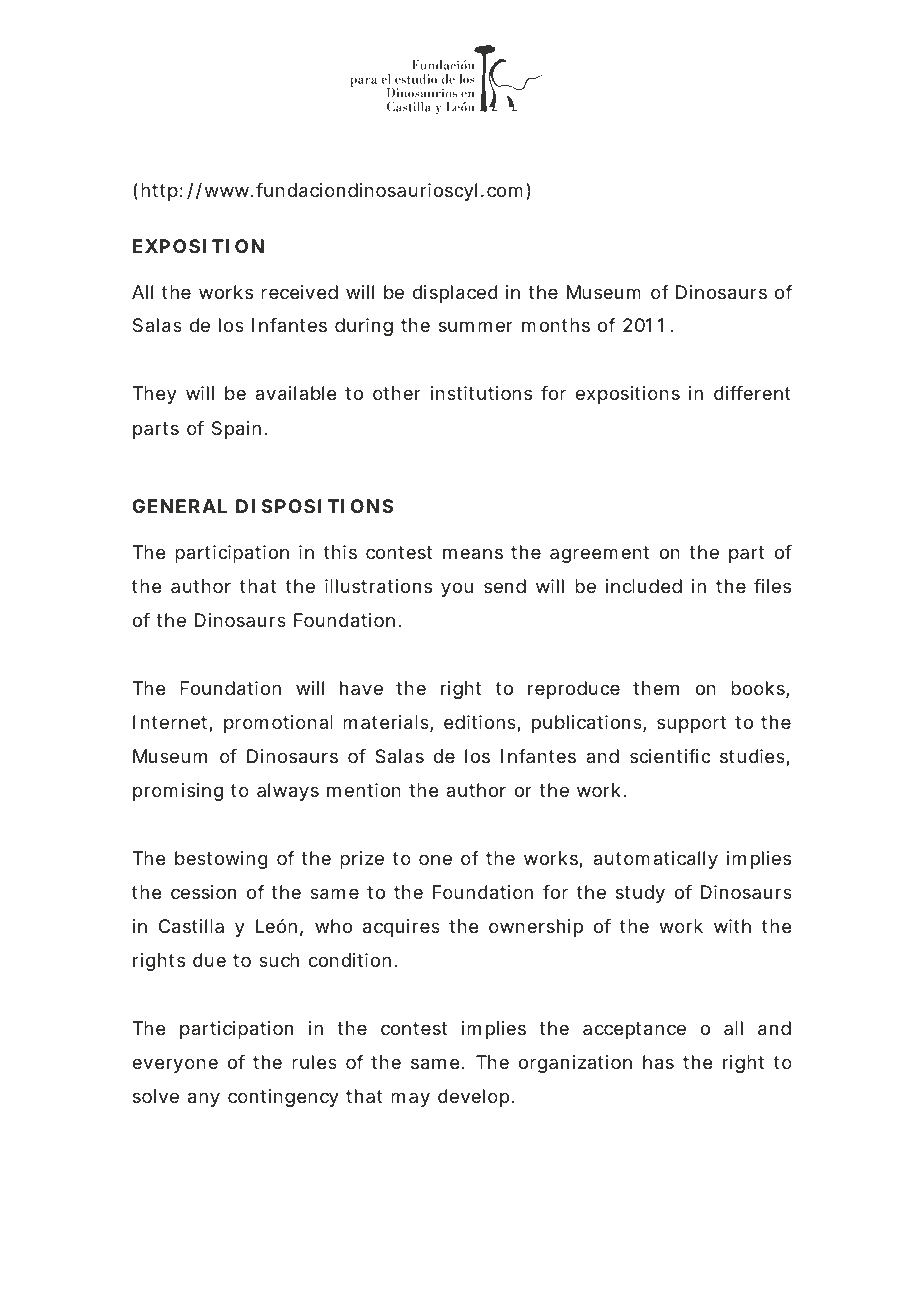 This image has height=1308, width=924. Describe the element at coordinates (658, 1062) in the image. I see `has` at that location.
